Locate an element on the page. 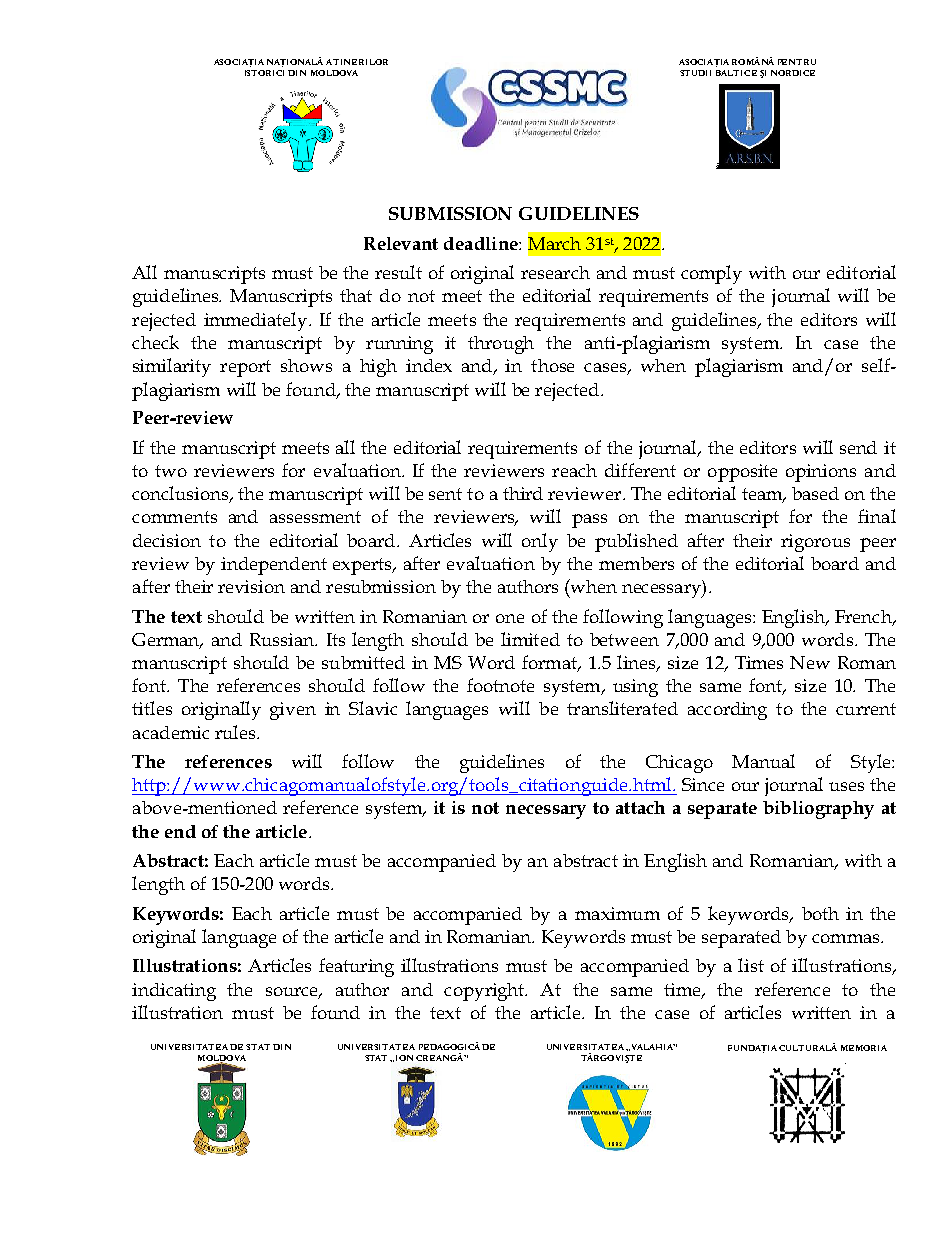 This document has height=1233, width=952. comments is located at coordinates (174, 517).
